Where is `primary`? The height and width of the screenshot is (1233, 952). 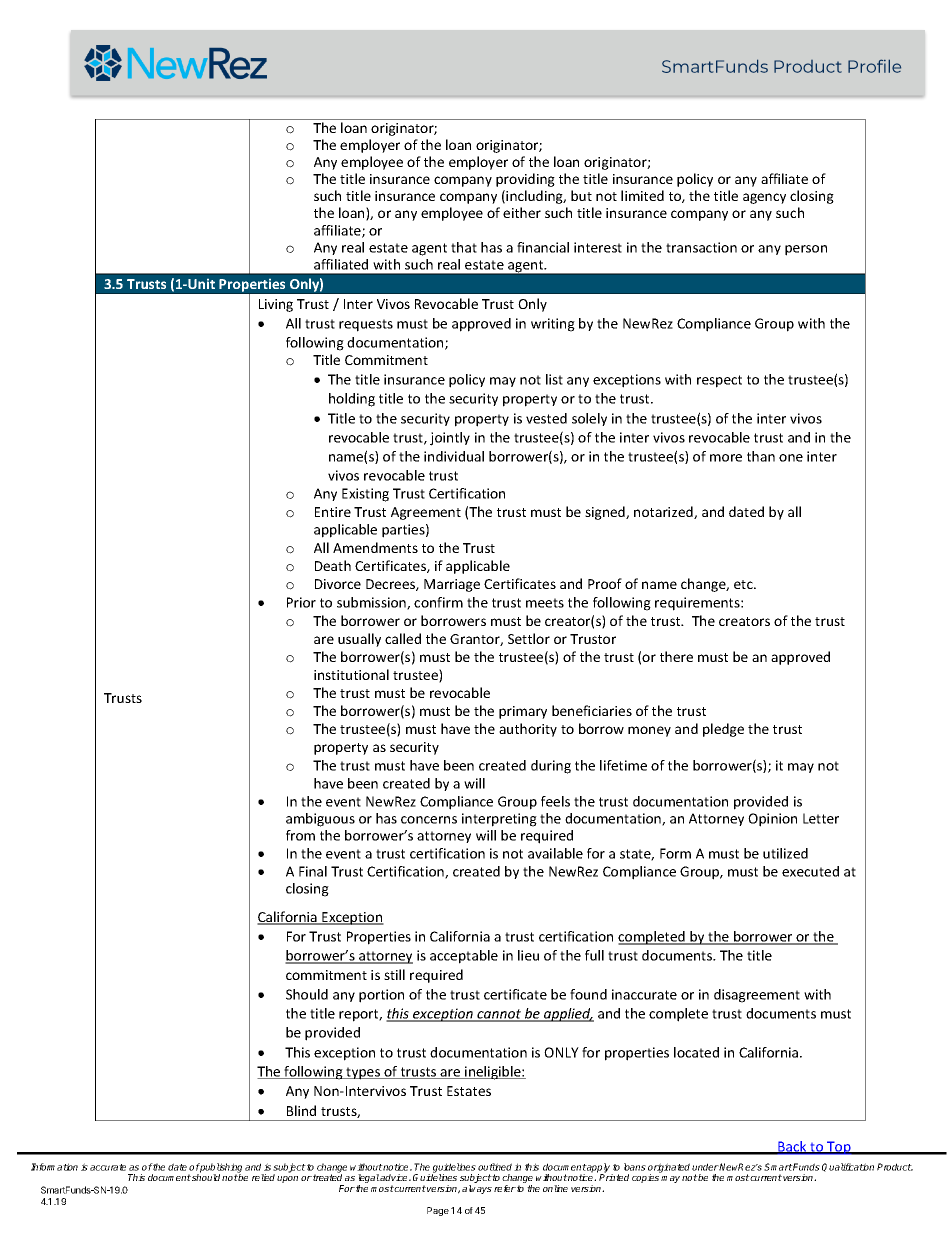 primary is located at coordinates (523, 712).
